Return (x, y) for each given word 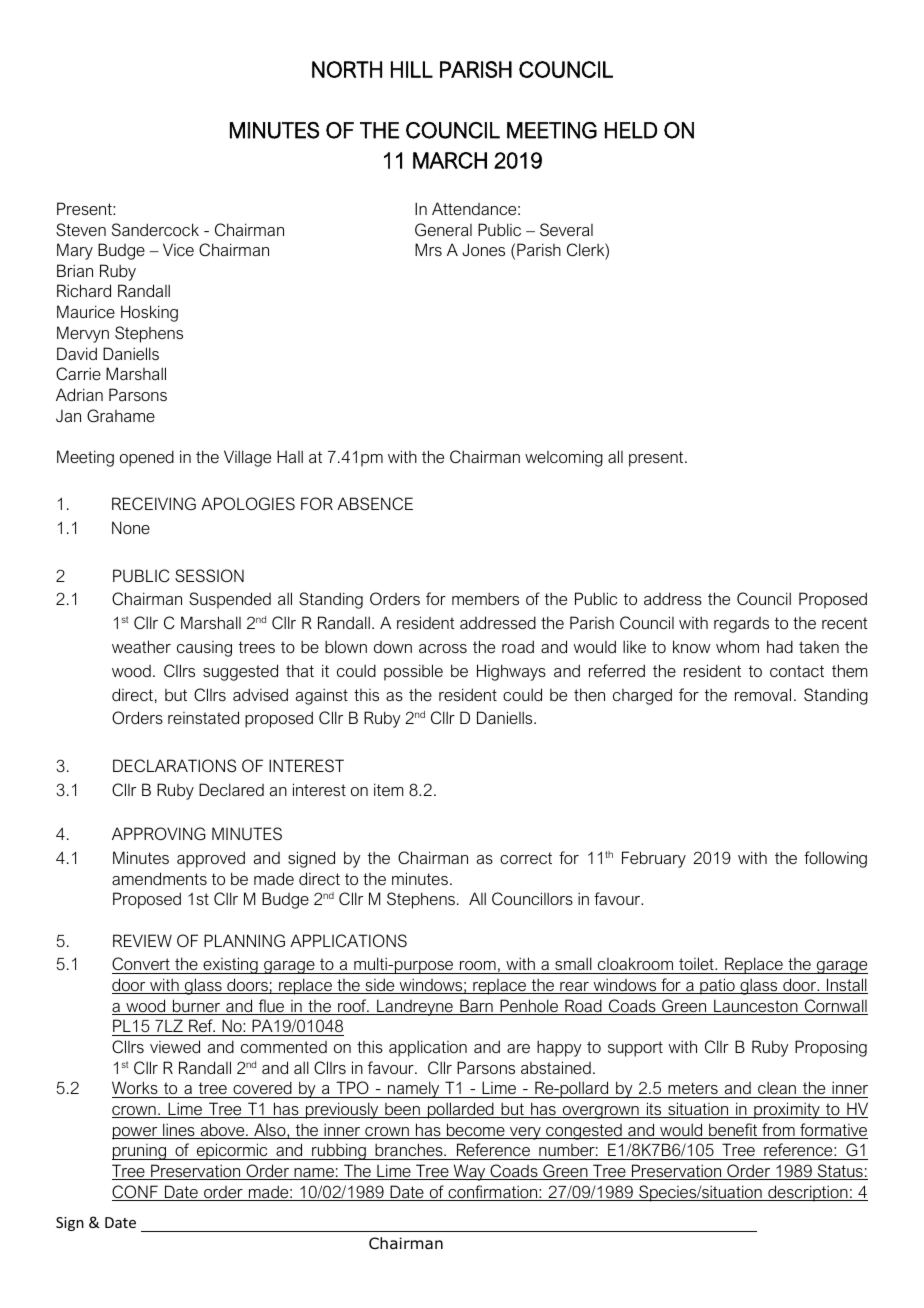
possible (413, 672)
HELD (631, 130)
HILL (412, 69)
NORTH (347, 69)
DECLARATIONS (174, 765)
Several (566, 229)
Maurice (86, 311)
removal (763, 694)
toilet (696, 965)
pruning (140, 1152)
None (131, 527)
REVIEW (142, 940)
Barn (476, 1007)
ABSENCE (375, 503)
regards (741, 625)
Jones (483, 249)
